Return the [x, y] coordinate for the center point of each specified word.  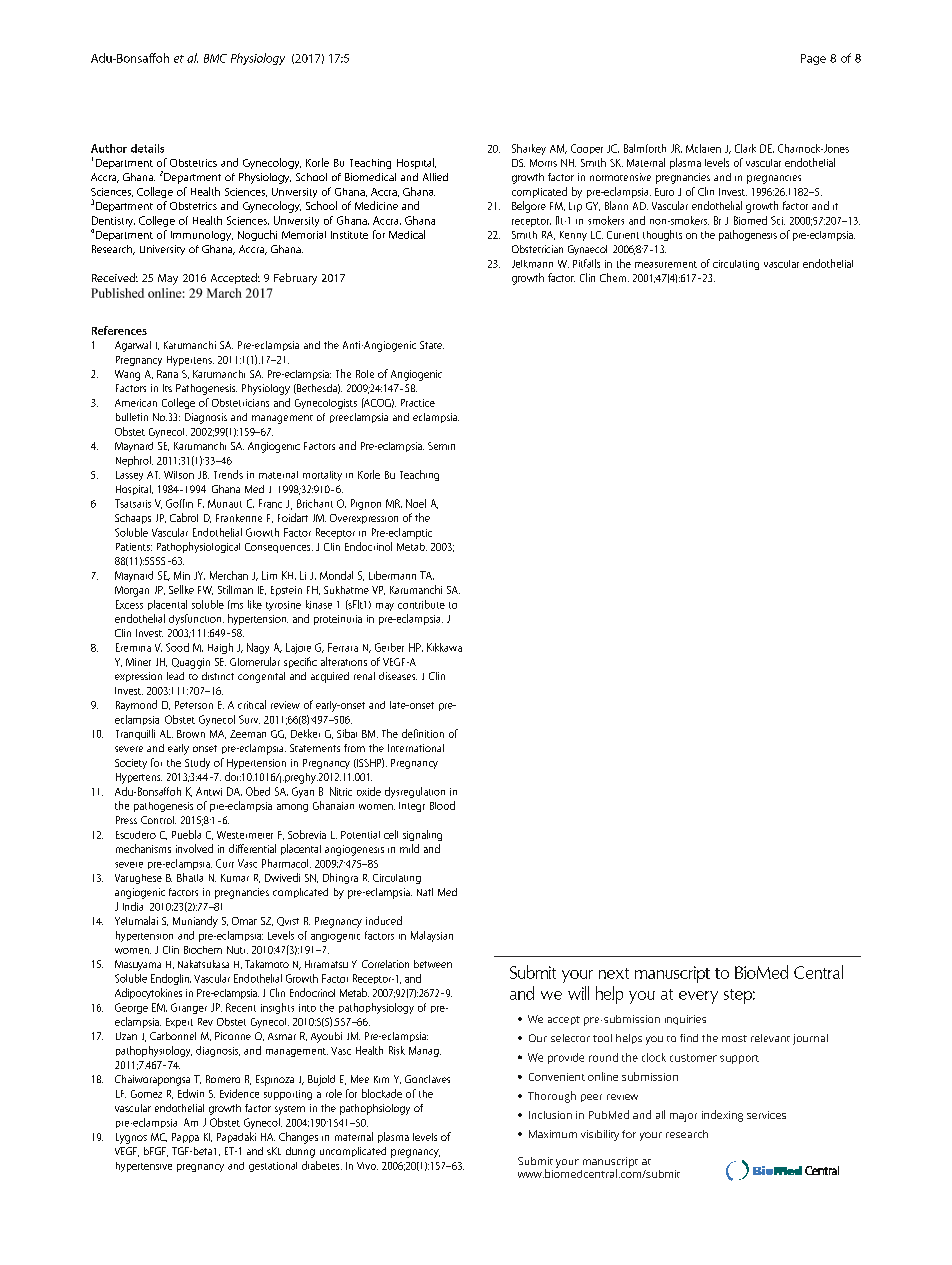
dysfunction [196, 619]
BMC [215, 58]
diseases [398, 676]
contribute [421, 604]
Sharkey [529, 149]
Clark [745, 148]
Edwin [191, 1093]
